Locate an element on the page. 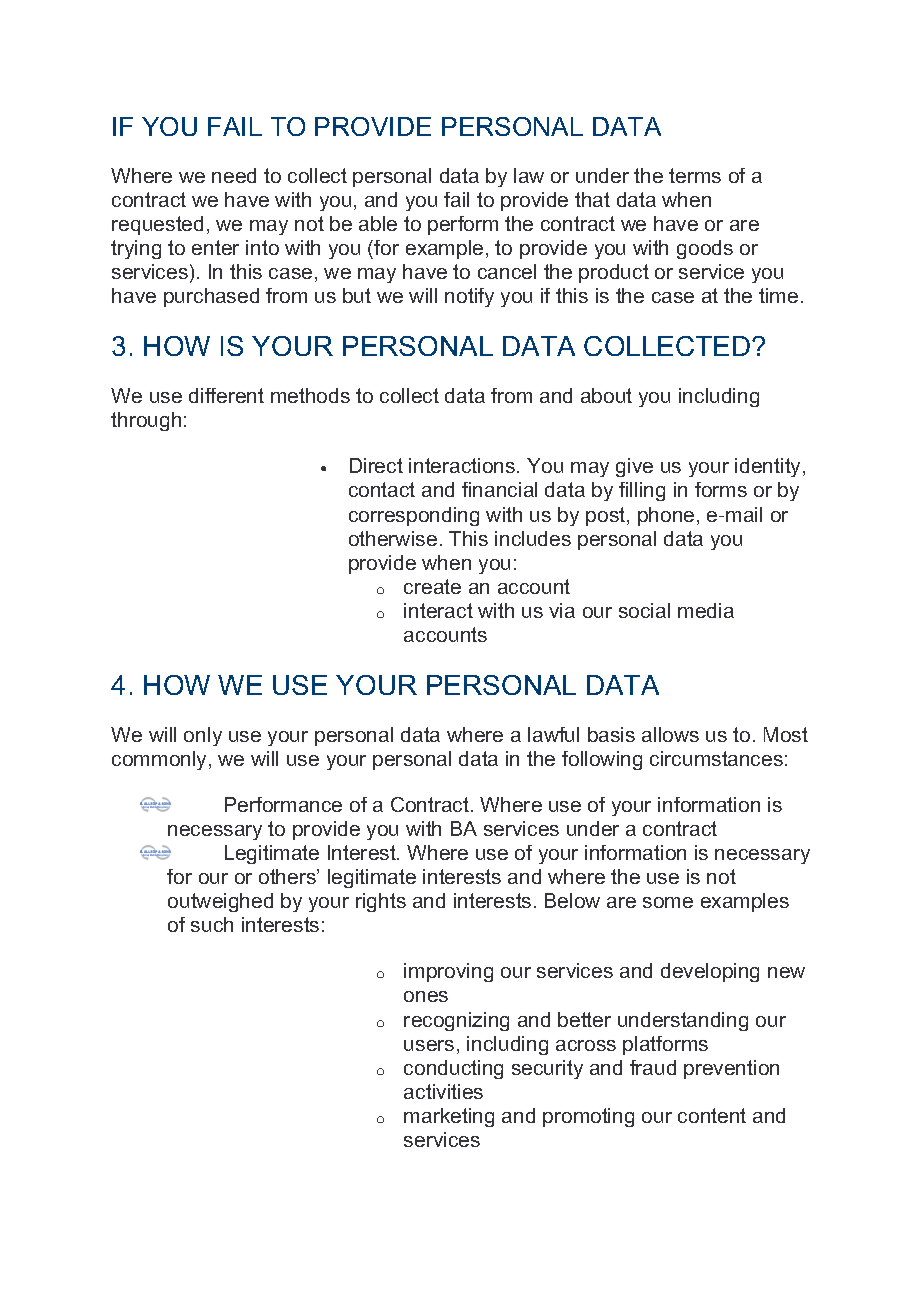 The image size is (924, 1308). notify is located at coordinates (469, 297).
